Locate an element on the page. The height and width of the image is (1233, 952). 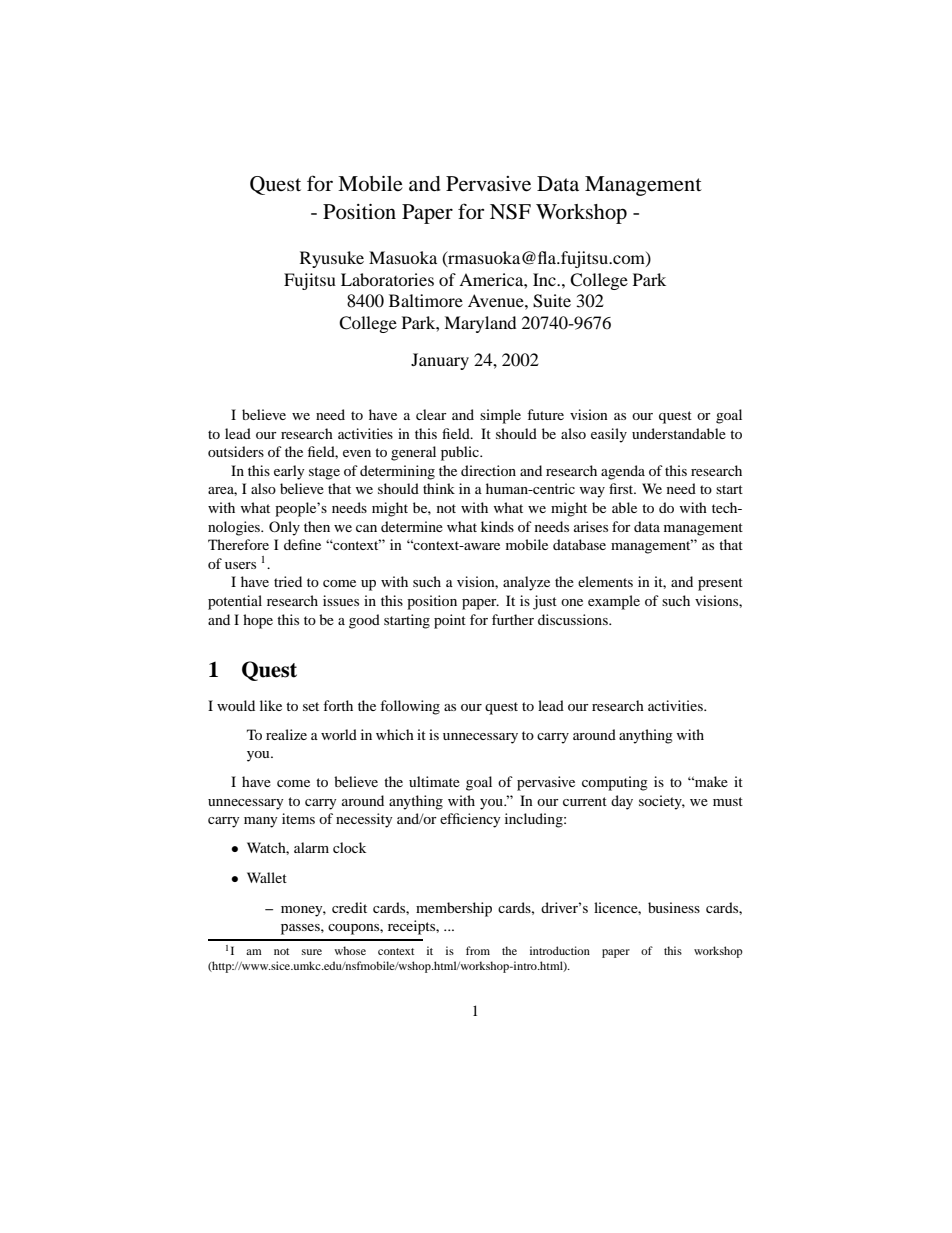
further is located at coordinates (513, 619).
